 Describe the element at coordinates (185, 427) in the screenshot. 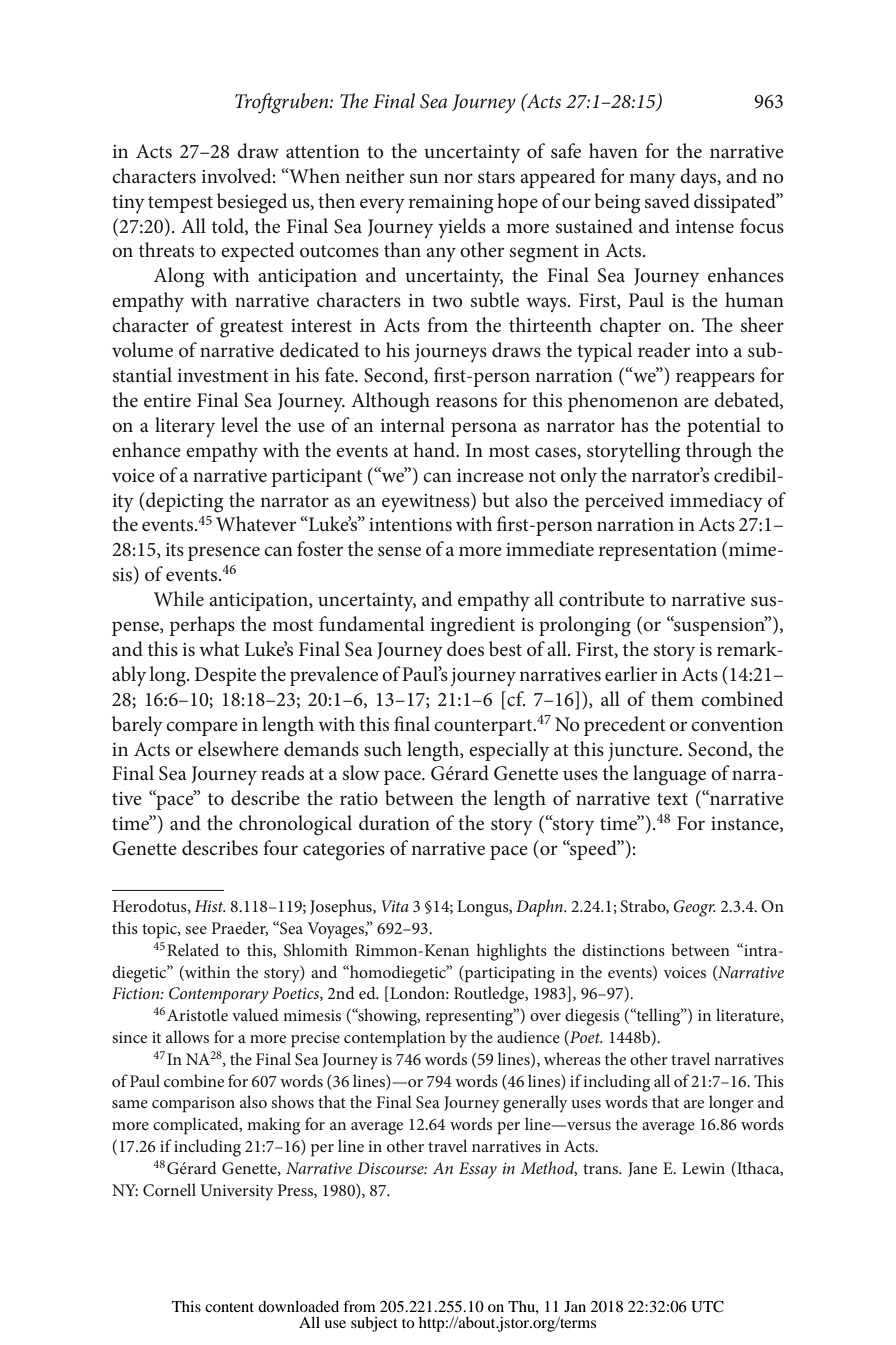

I see `literary` at that location.
